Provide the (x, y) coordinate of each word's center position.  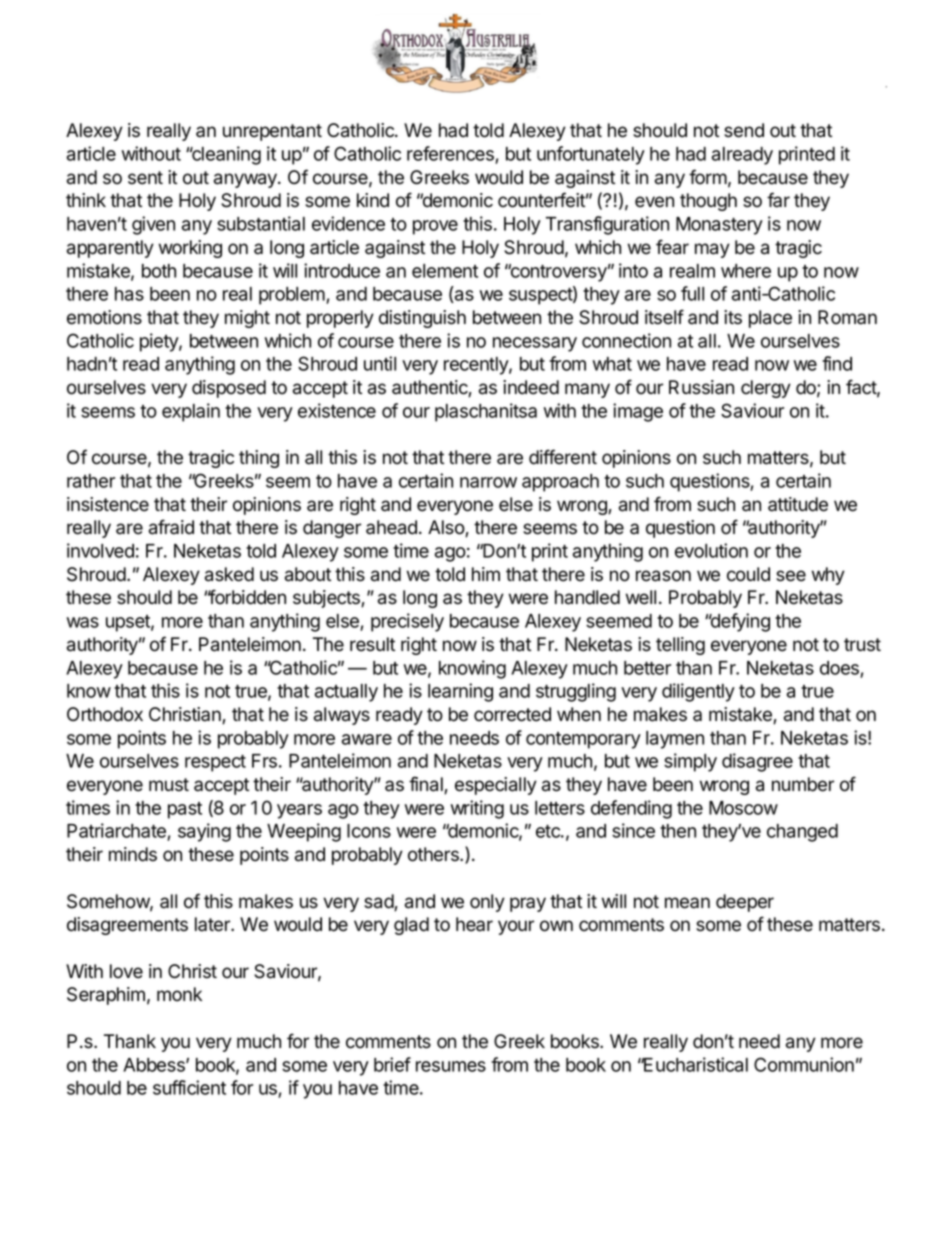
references (451, 155)
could (748, 574)
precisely (407, 622)
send (744, 130)
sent (145, 178)
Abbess (155, 1065)
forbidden (247, 597)
